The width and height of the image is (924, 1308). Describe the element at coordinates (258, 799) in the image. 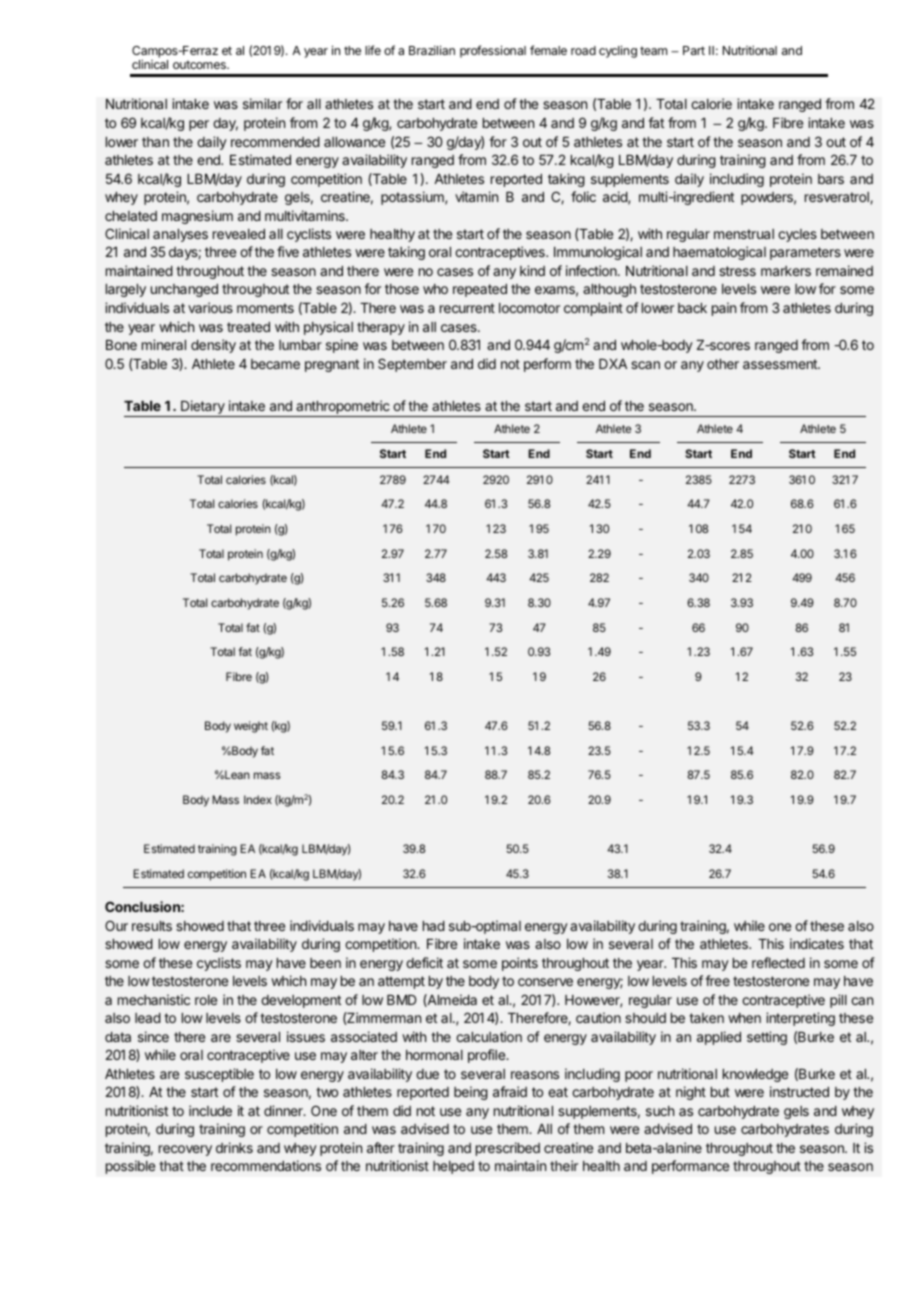

I see `Index` at that location.
